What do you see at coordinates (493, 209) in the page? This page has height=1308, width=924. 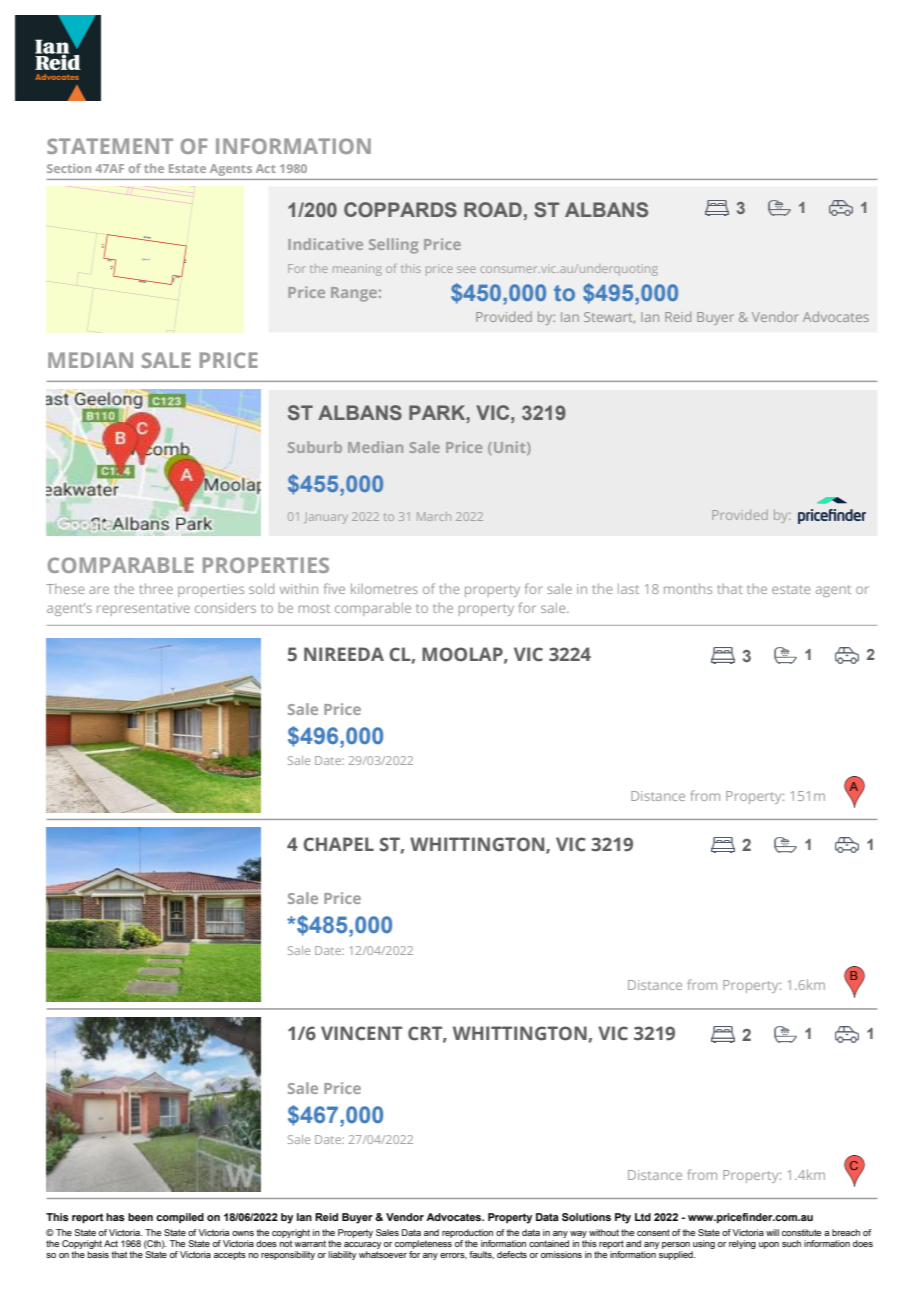 I see `ROAD` at bounding box center [493, 209].
